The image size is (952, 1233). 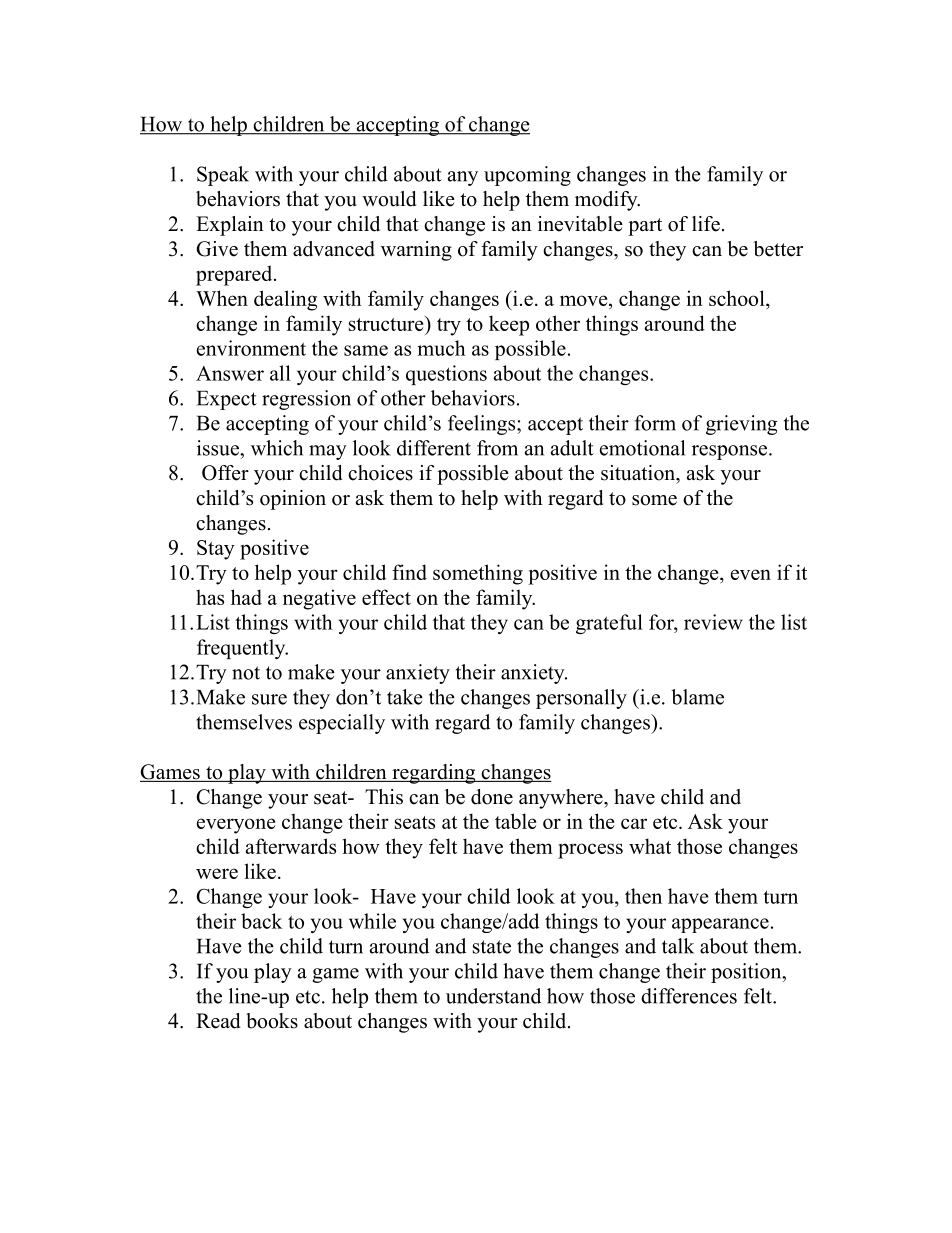 I want to click on find, so click(x=409, y=572).
